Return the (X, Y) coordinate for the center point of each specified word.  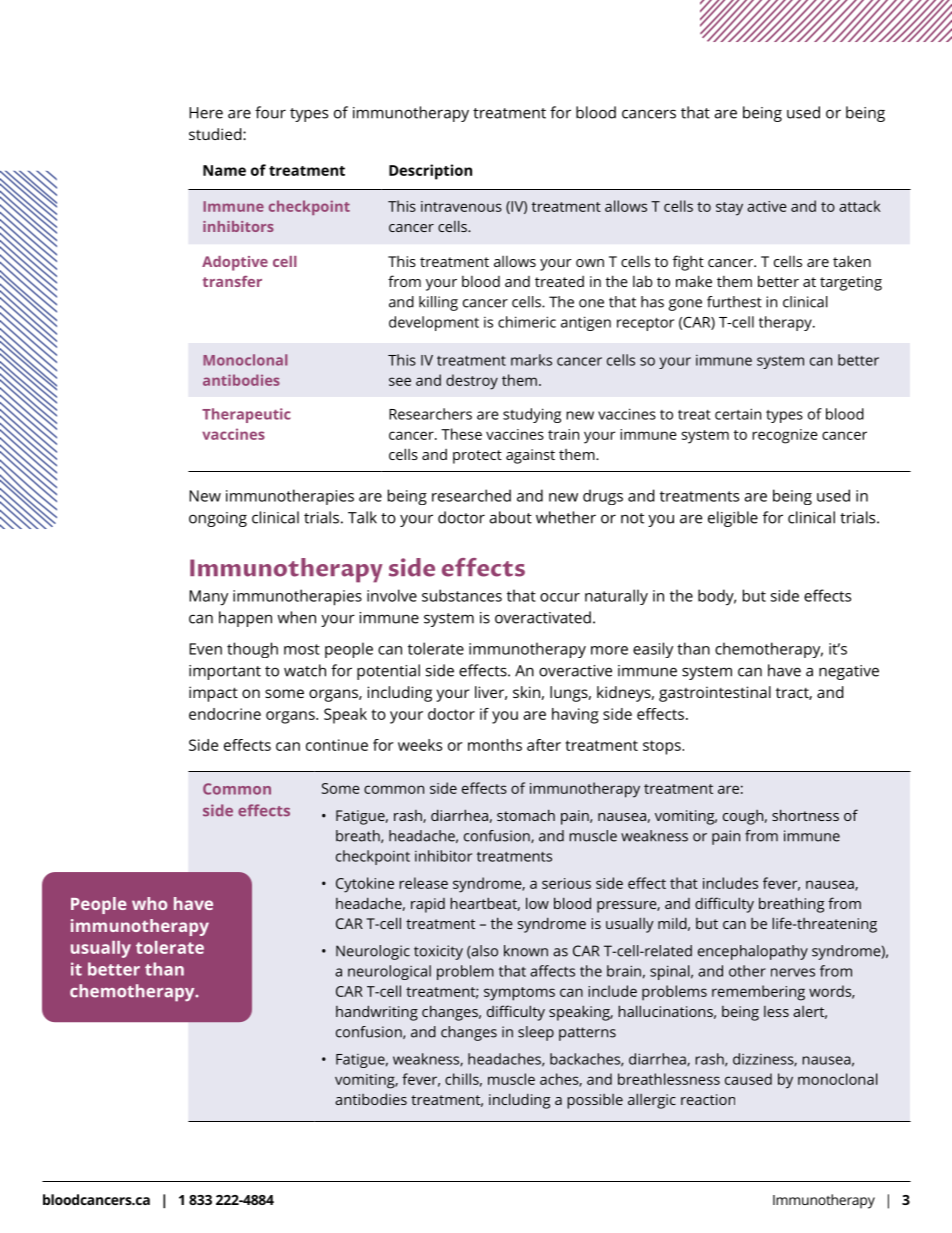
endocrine (225, 714)
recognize (785, 436)
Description (430, 172)
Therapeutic (246, 415)
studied (216, 134)
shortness (805, 815)
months (495, 745)
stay (729, 209)
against (530, 456)
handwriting (377, 1013)
